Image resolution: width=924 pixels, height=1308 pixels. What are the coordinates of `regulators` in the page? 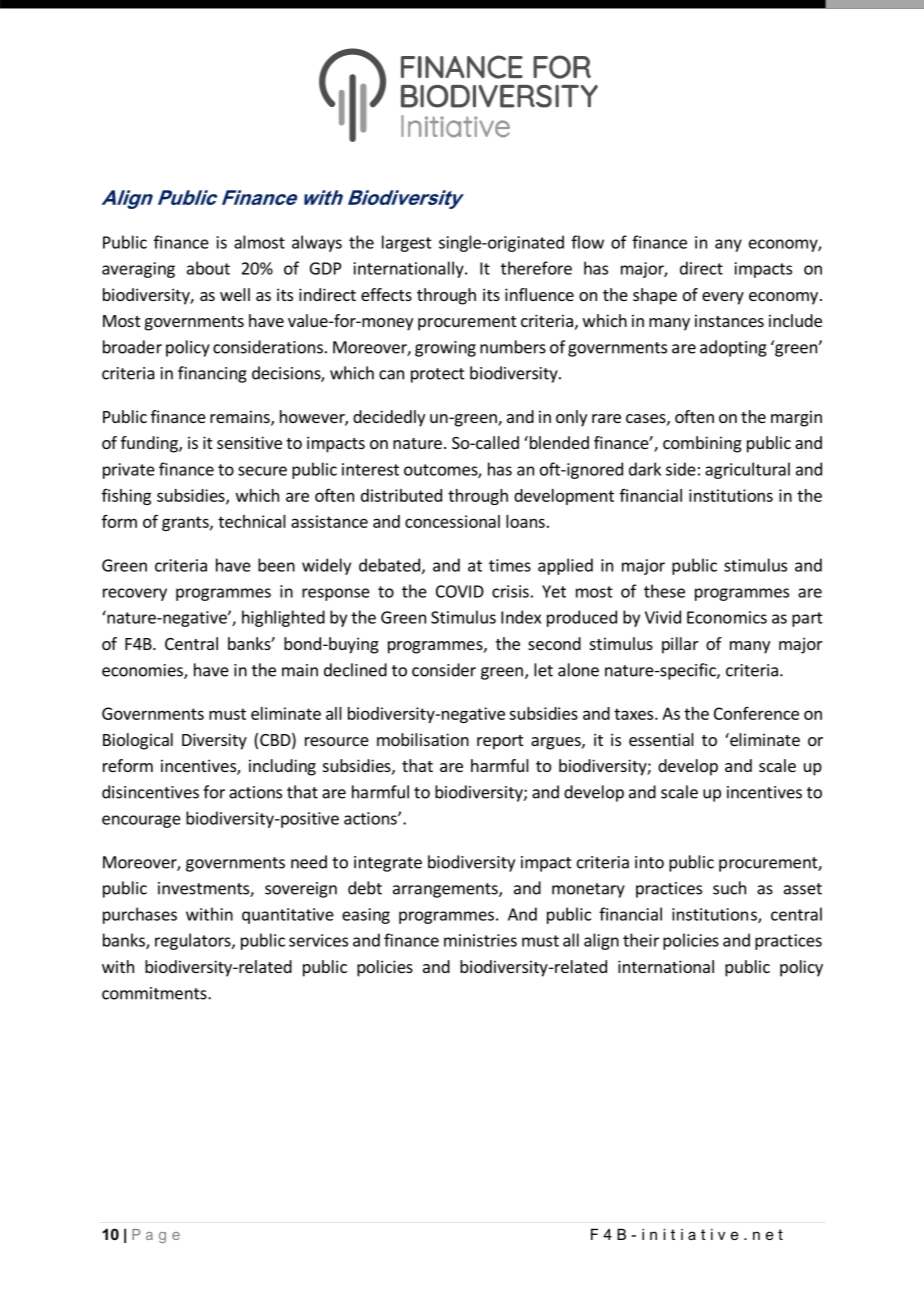 It's located at (194, 941).
